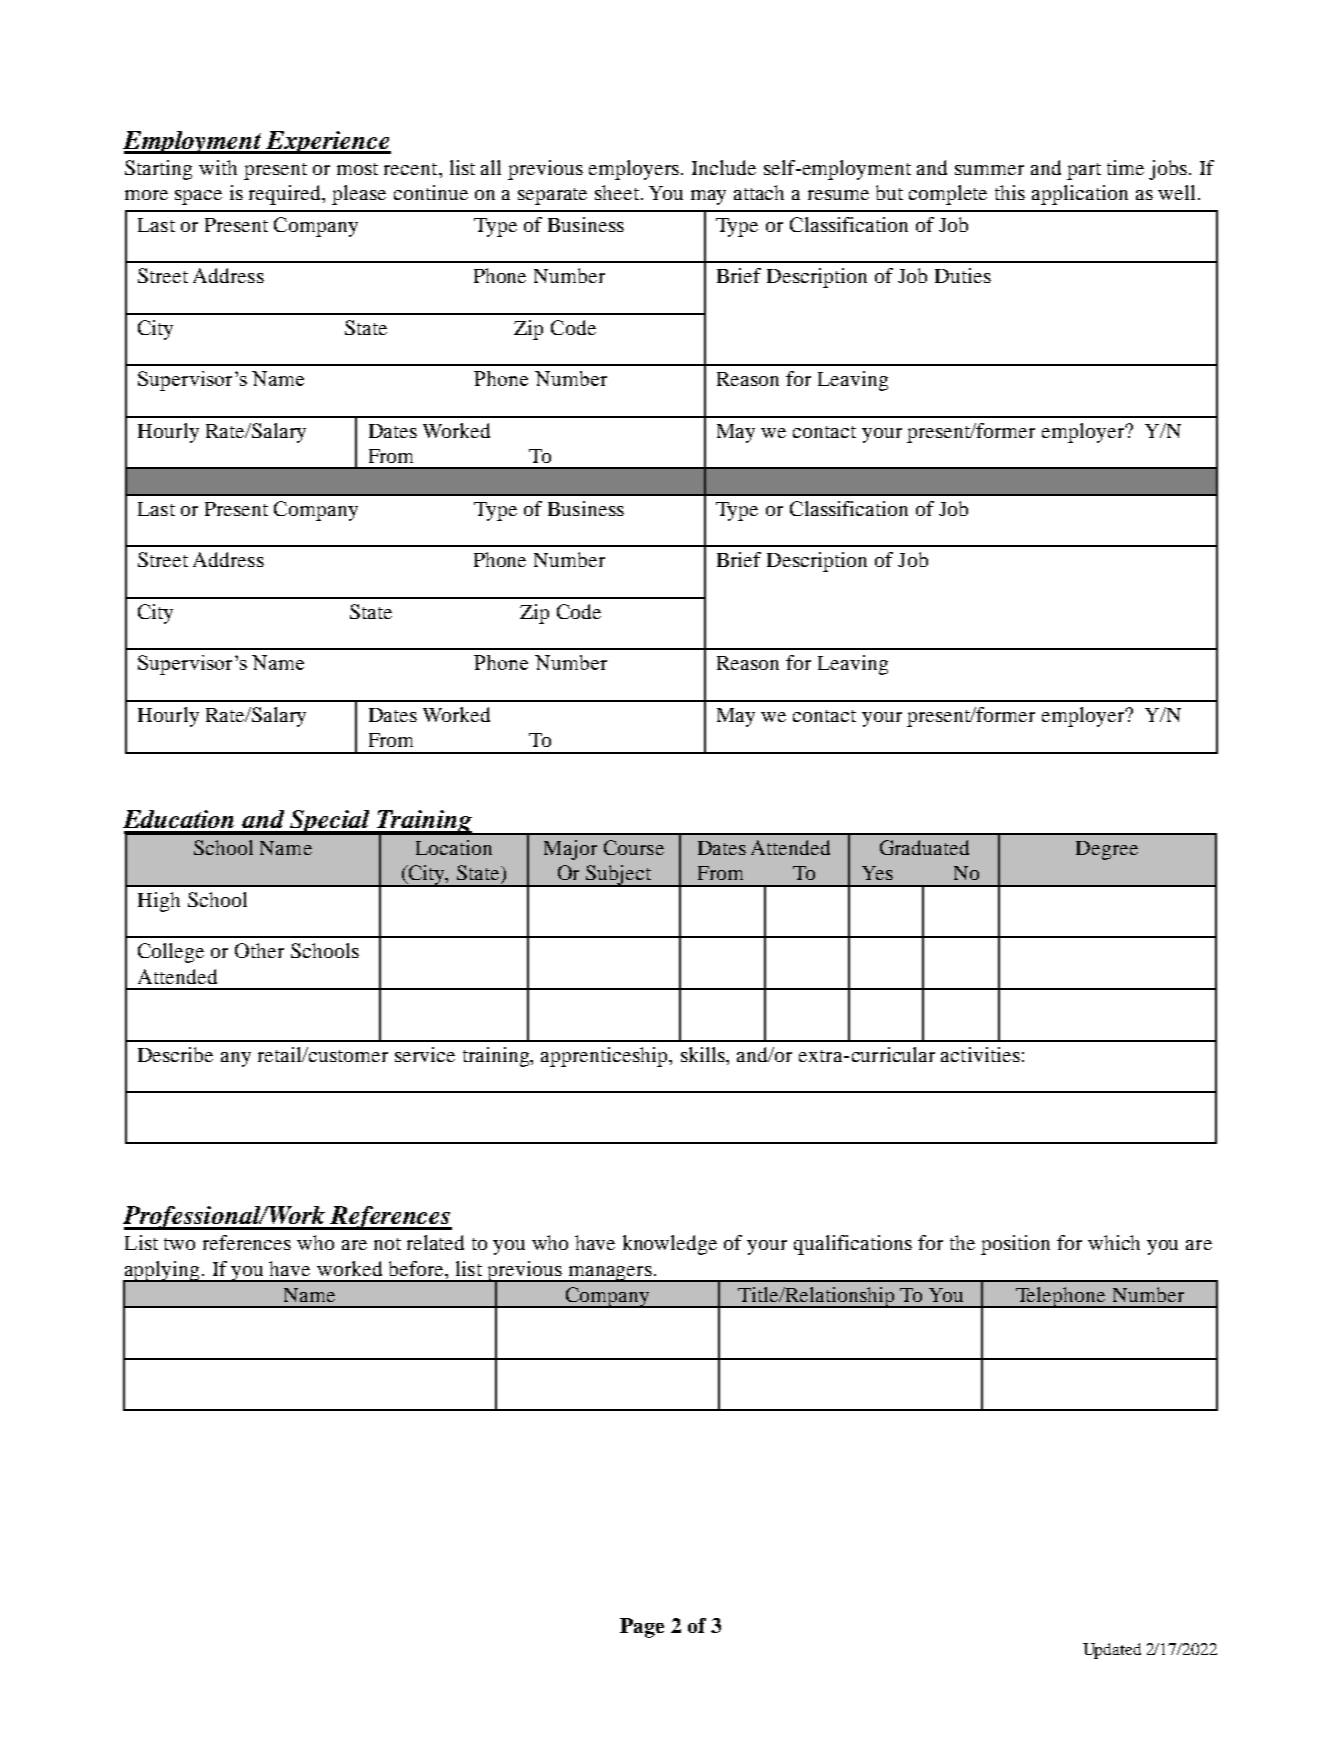 The image size is (1342, 1737). What do you see at coordinates (1015, 1245) in the screenshot?
I see `position` at bounding box center [1015, 1245].
